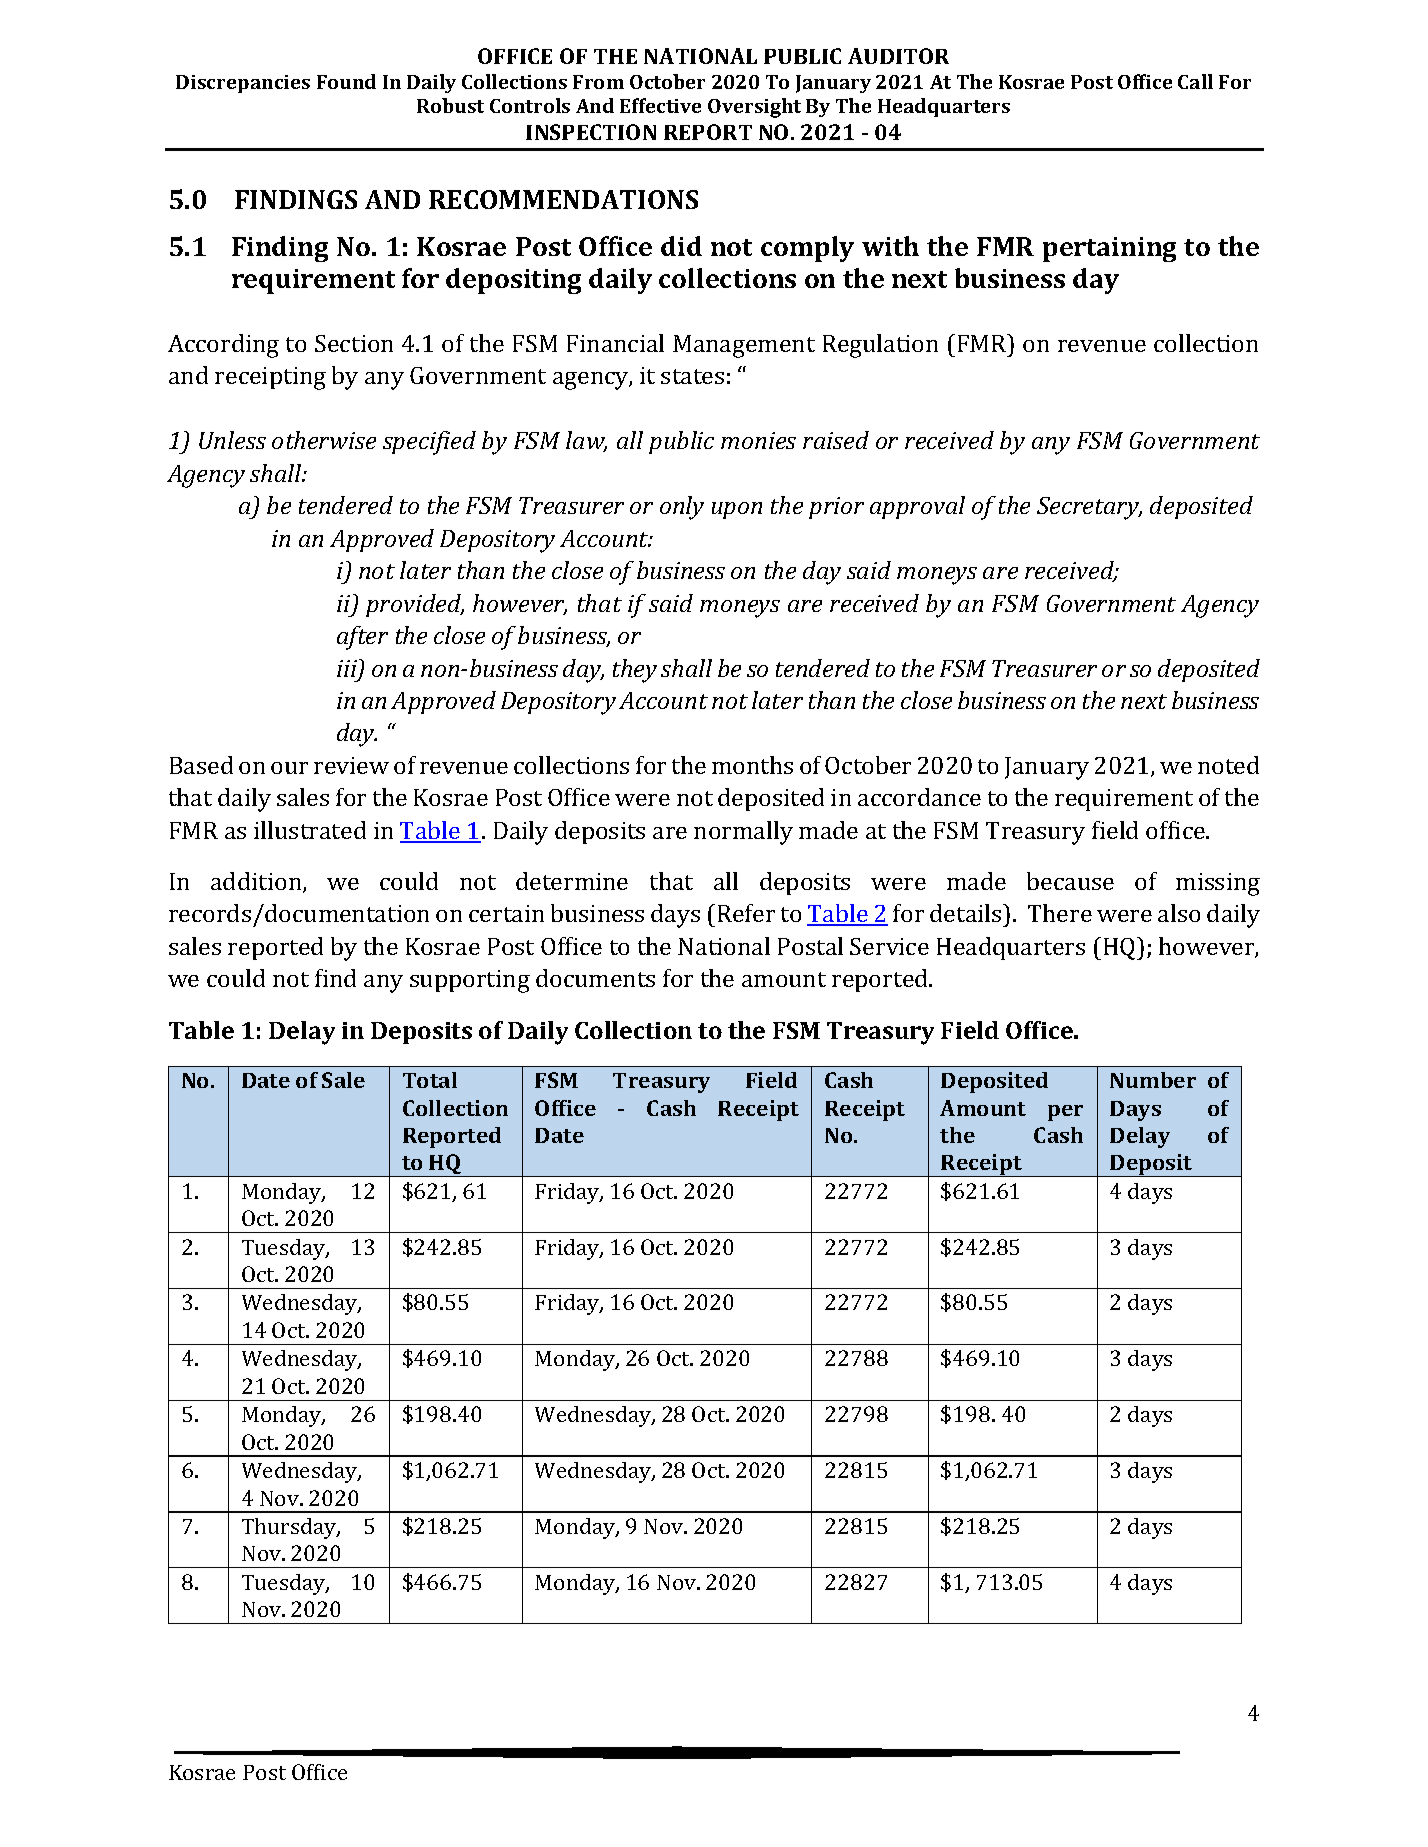  What do you see at coordinates (324, 440) in the document?
I see `otherwise` at bounding box center [324, 440].
